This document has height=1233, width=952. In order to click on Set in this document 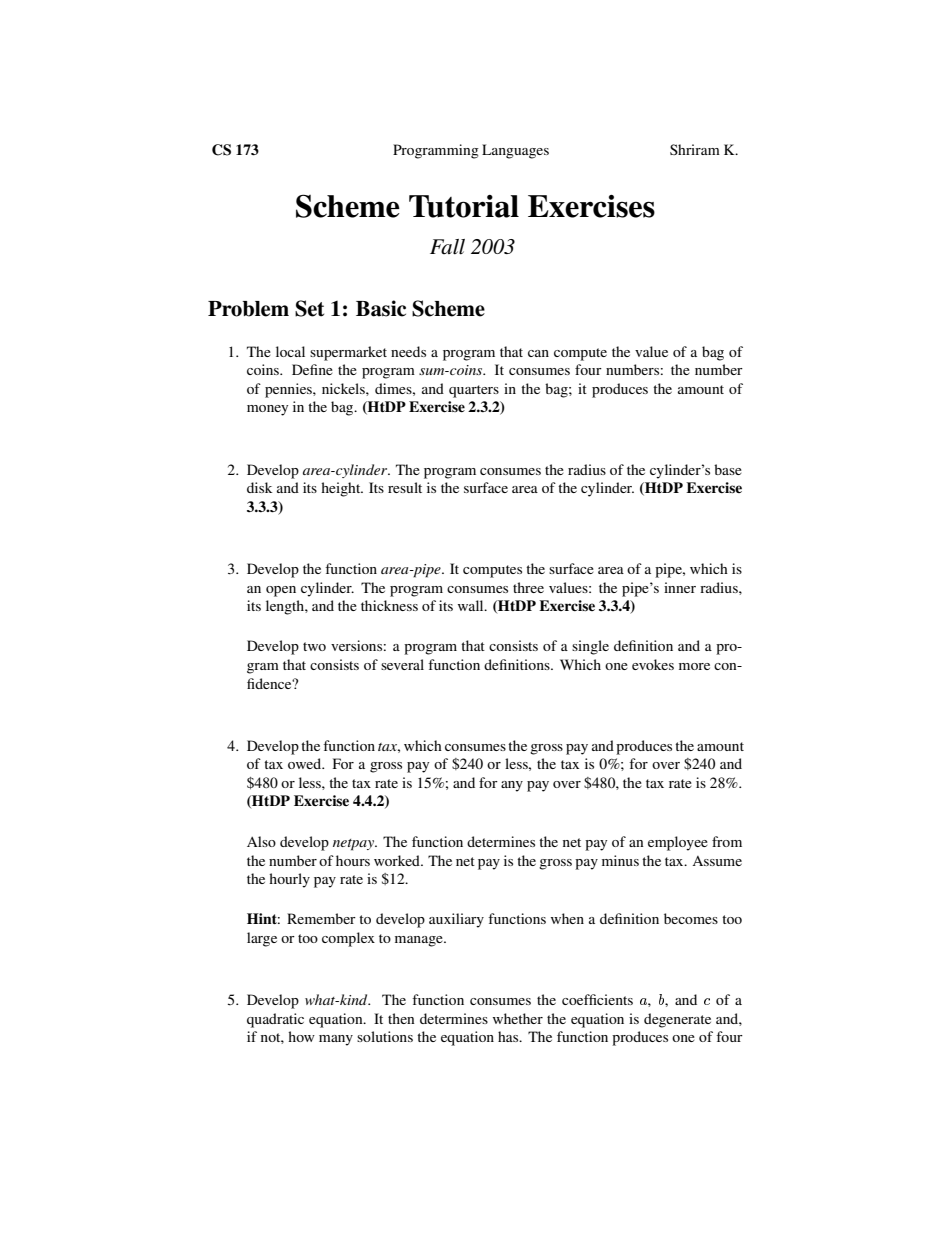, I will do `click(309, 308)`.
